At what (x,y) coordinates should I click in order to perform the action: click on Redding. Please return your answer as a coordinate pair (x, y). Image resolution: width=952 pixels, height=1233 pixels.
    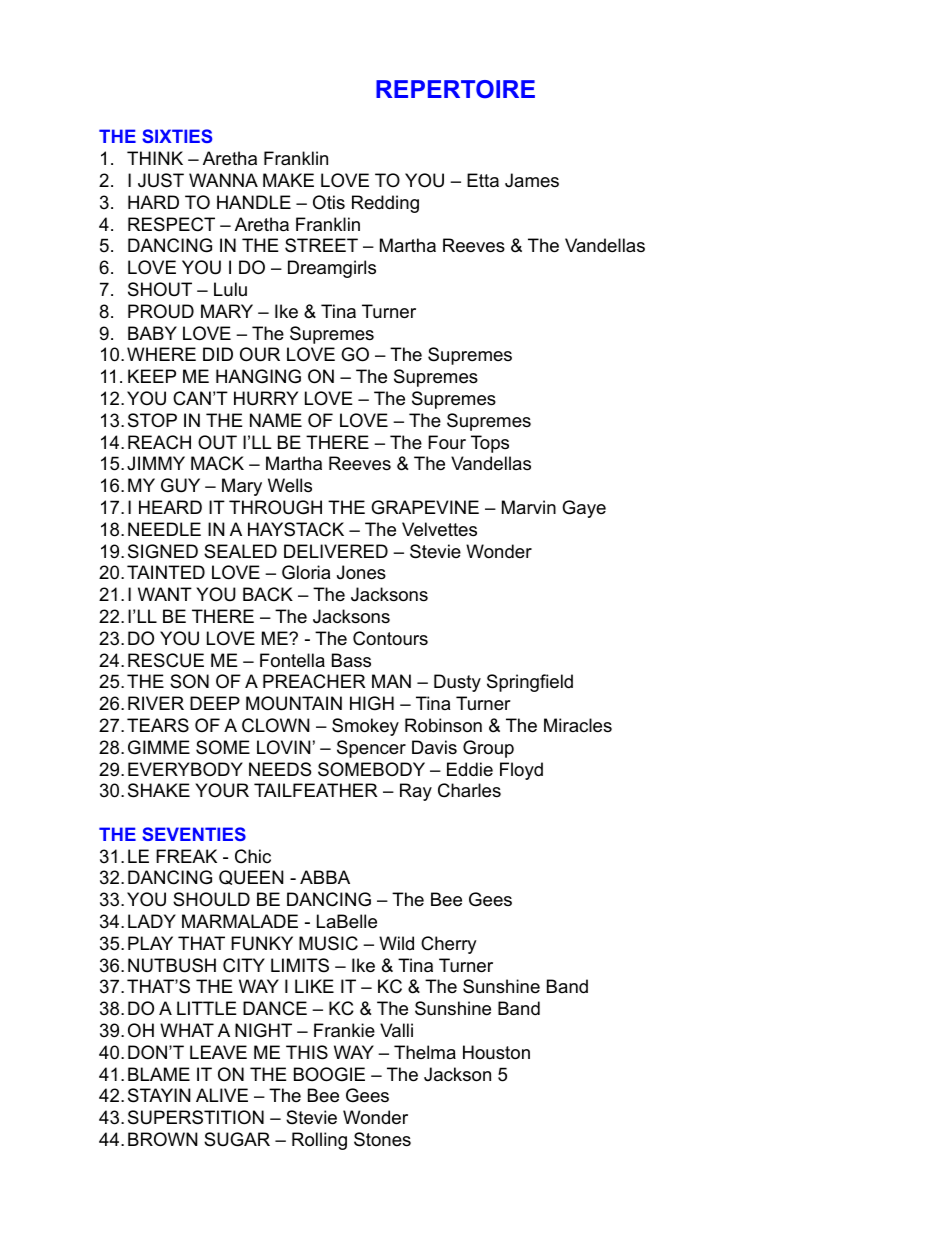
    Looking at the image, I should click on (385, 204).
